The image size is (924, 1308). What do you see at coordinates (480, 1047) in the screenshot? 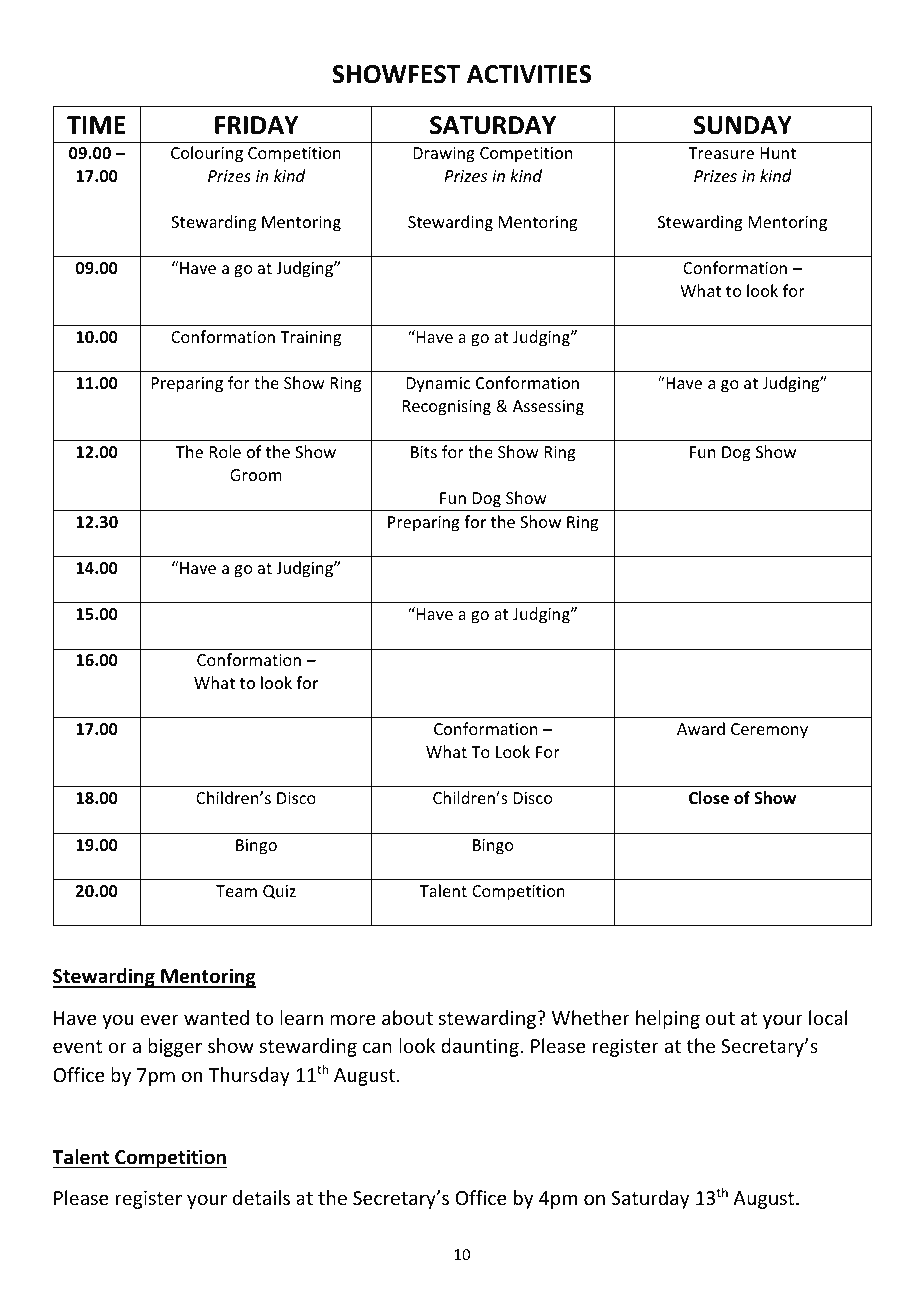
I see `daunting` at bounding box center [480, 1047].
